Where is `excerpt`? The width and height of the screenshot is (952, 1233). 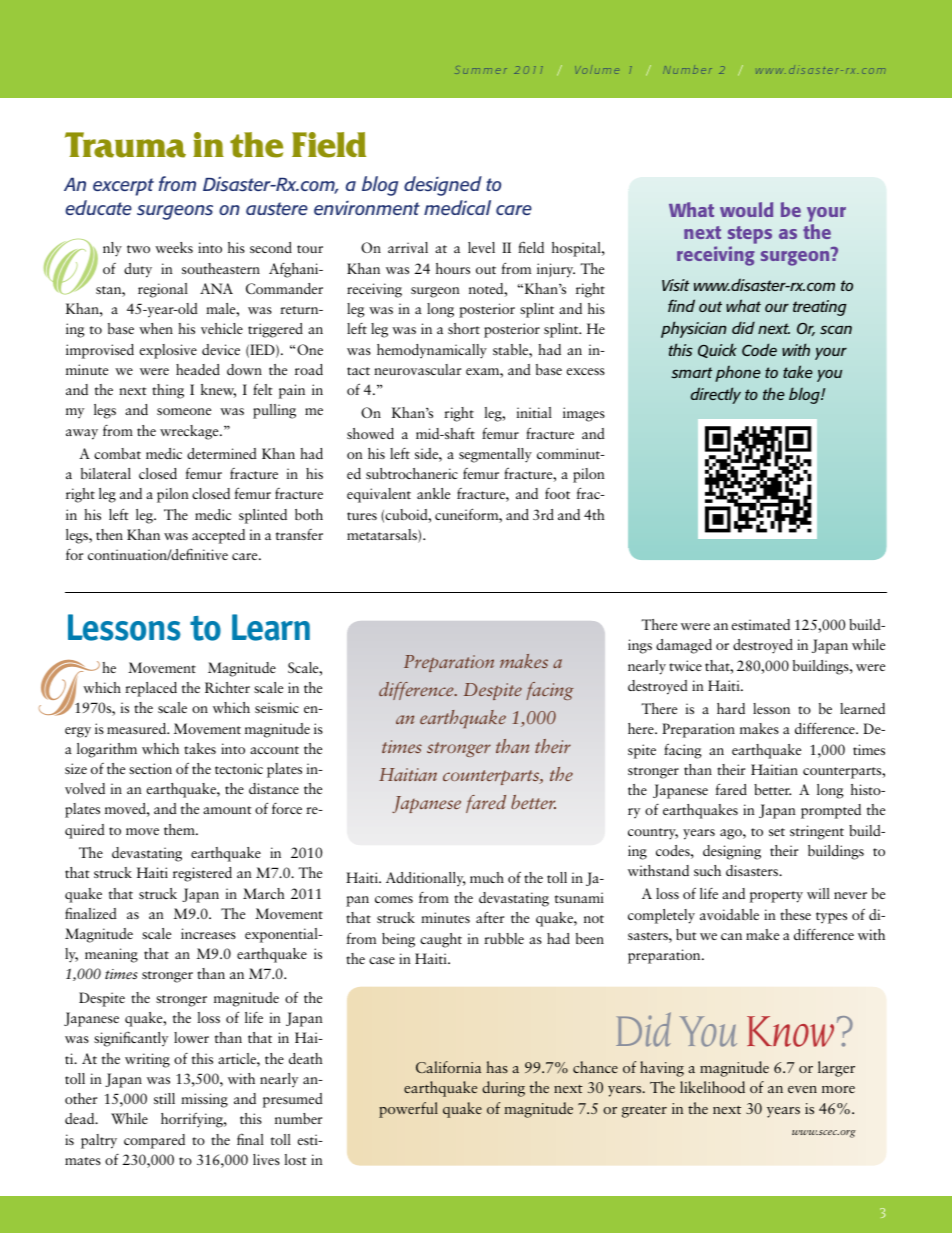 excerpt is located at coordinates (123, 187).
